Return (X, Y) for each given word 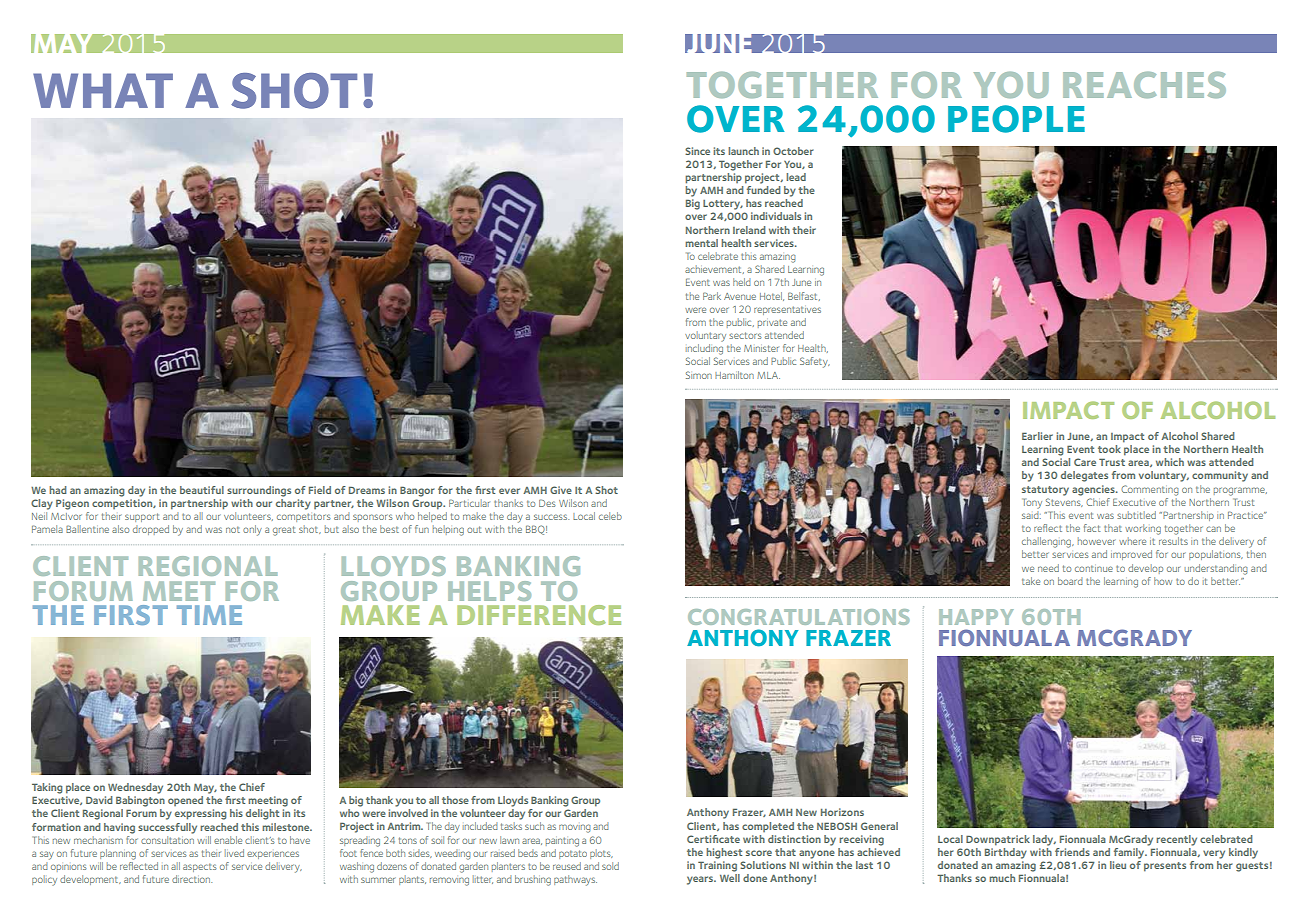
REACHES (1144, 85)
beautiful (202, 490)
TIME (209, 615)
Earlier (1037, 436)
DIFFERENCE (539, 615)
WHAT (103, 90)
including (704, 349)
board (1070, 581)
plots (601, 854)
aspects (200, 867)
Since (697, 151)
